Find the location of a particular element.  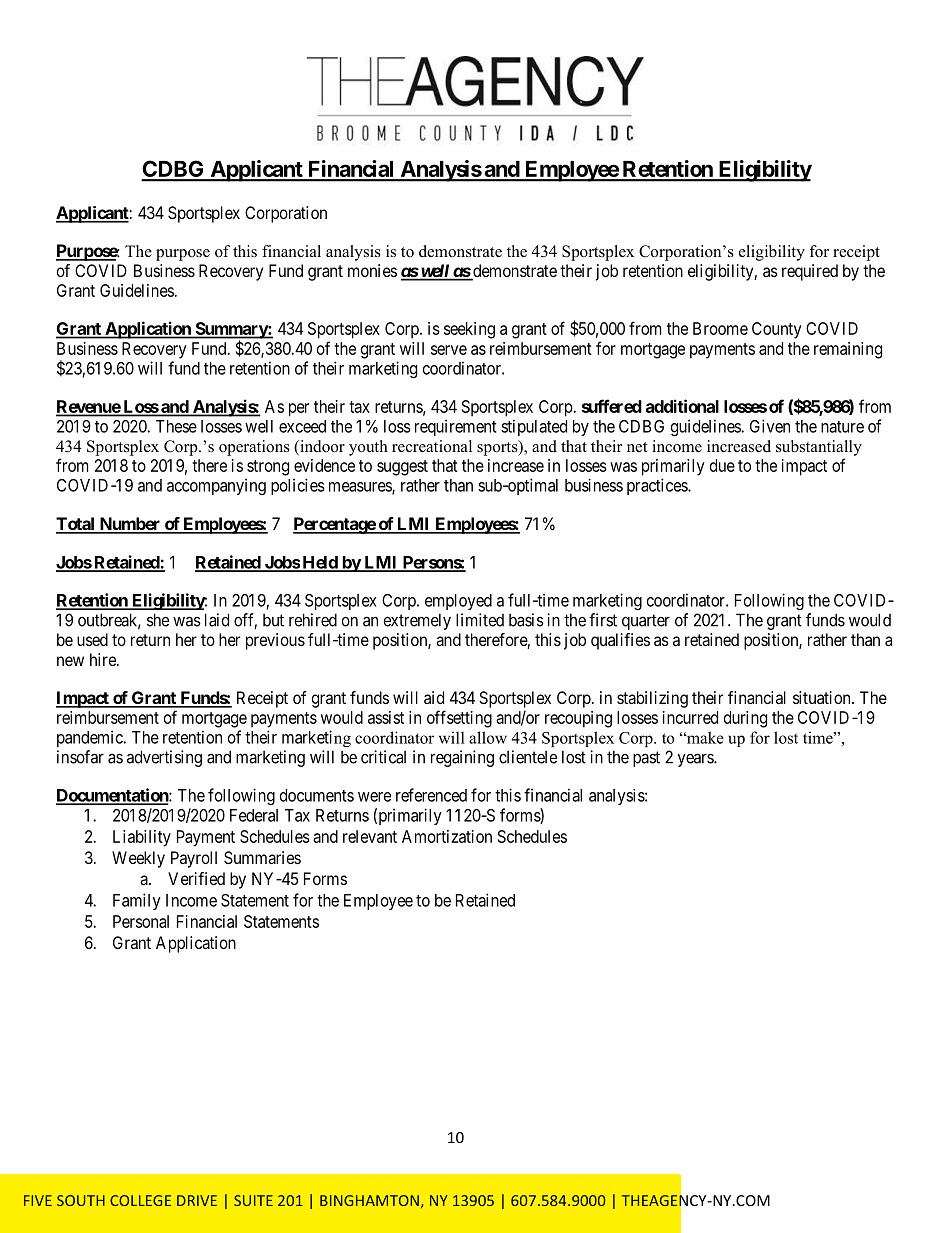

Amortization is located at coordinates (447, 836).
